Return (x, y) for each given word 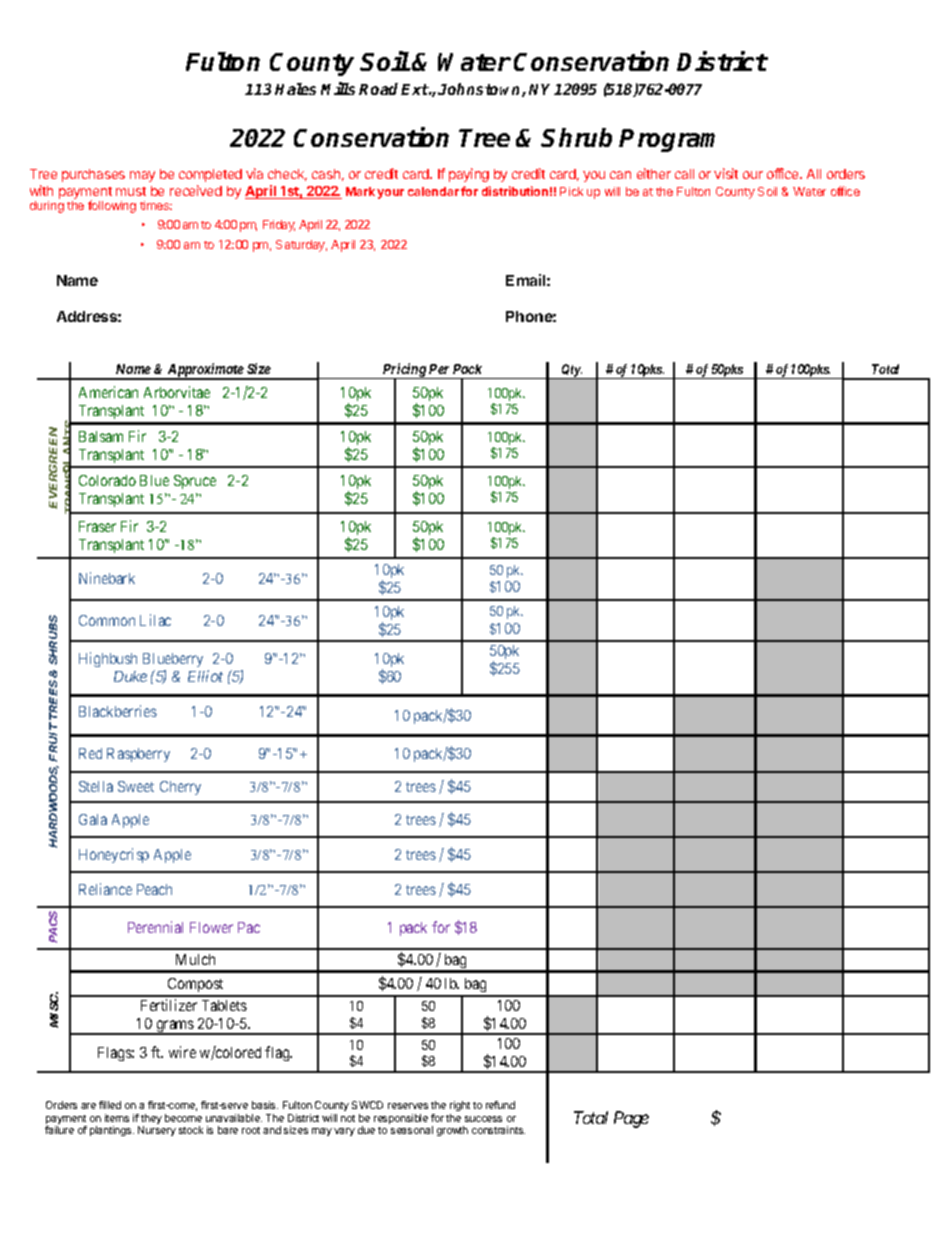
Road (380, 89)
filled (110, 1105)
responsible (401, 1119)
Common (107, 620)
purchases (93, 175)
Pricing (404, 371)
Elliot (205, 676)
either (654, 173)
